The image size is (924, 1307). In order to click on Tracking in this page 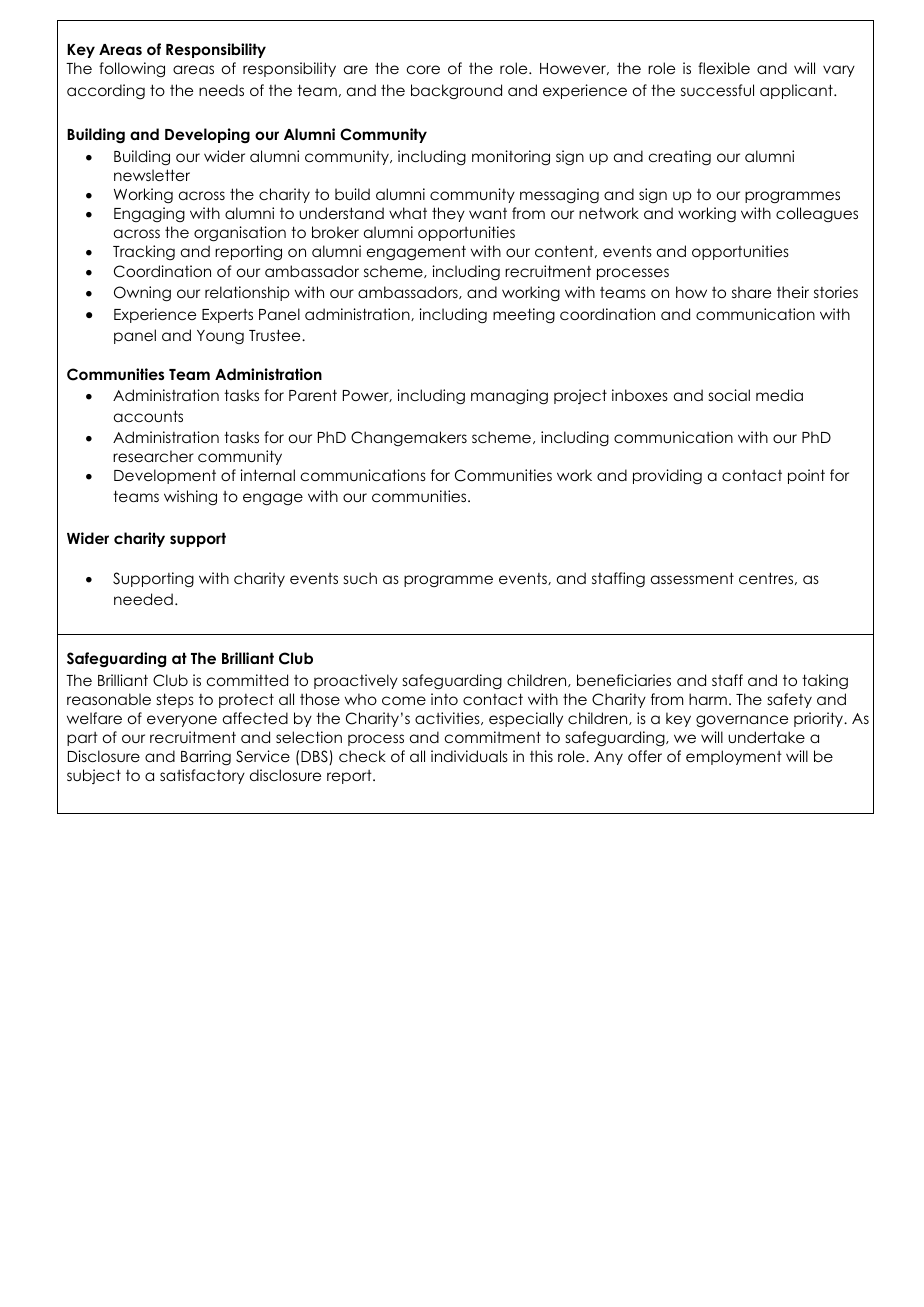, I will do `click(144, 253)`.
